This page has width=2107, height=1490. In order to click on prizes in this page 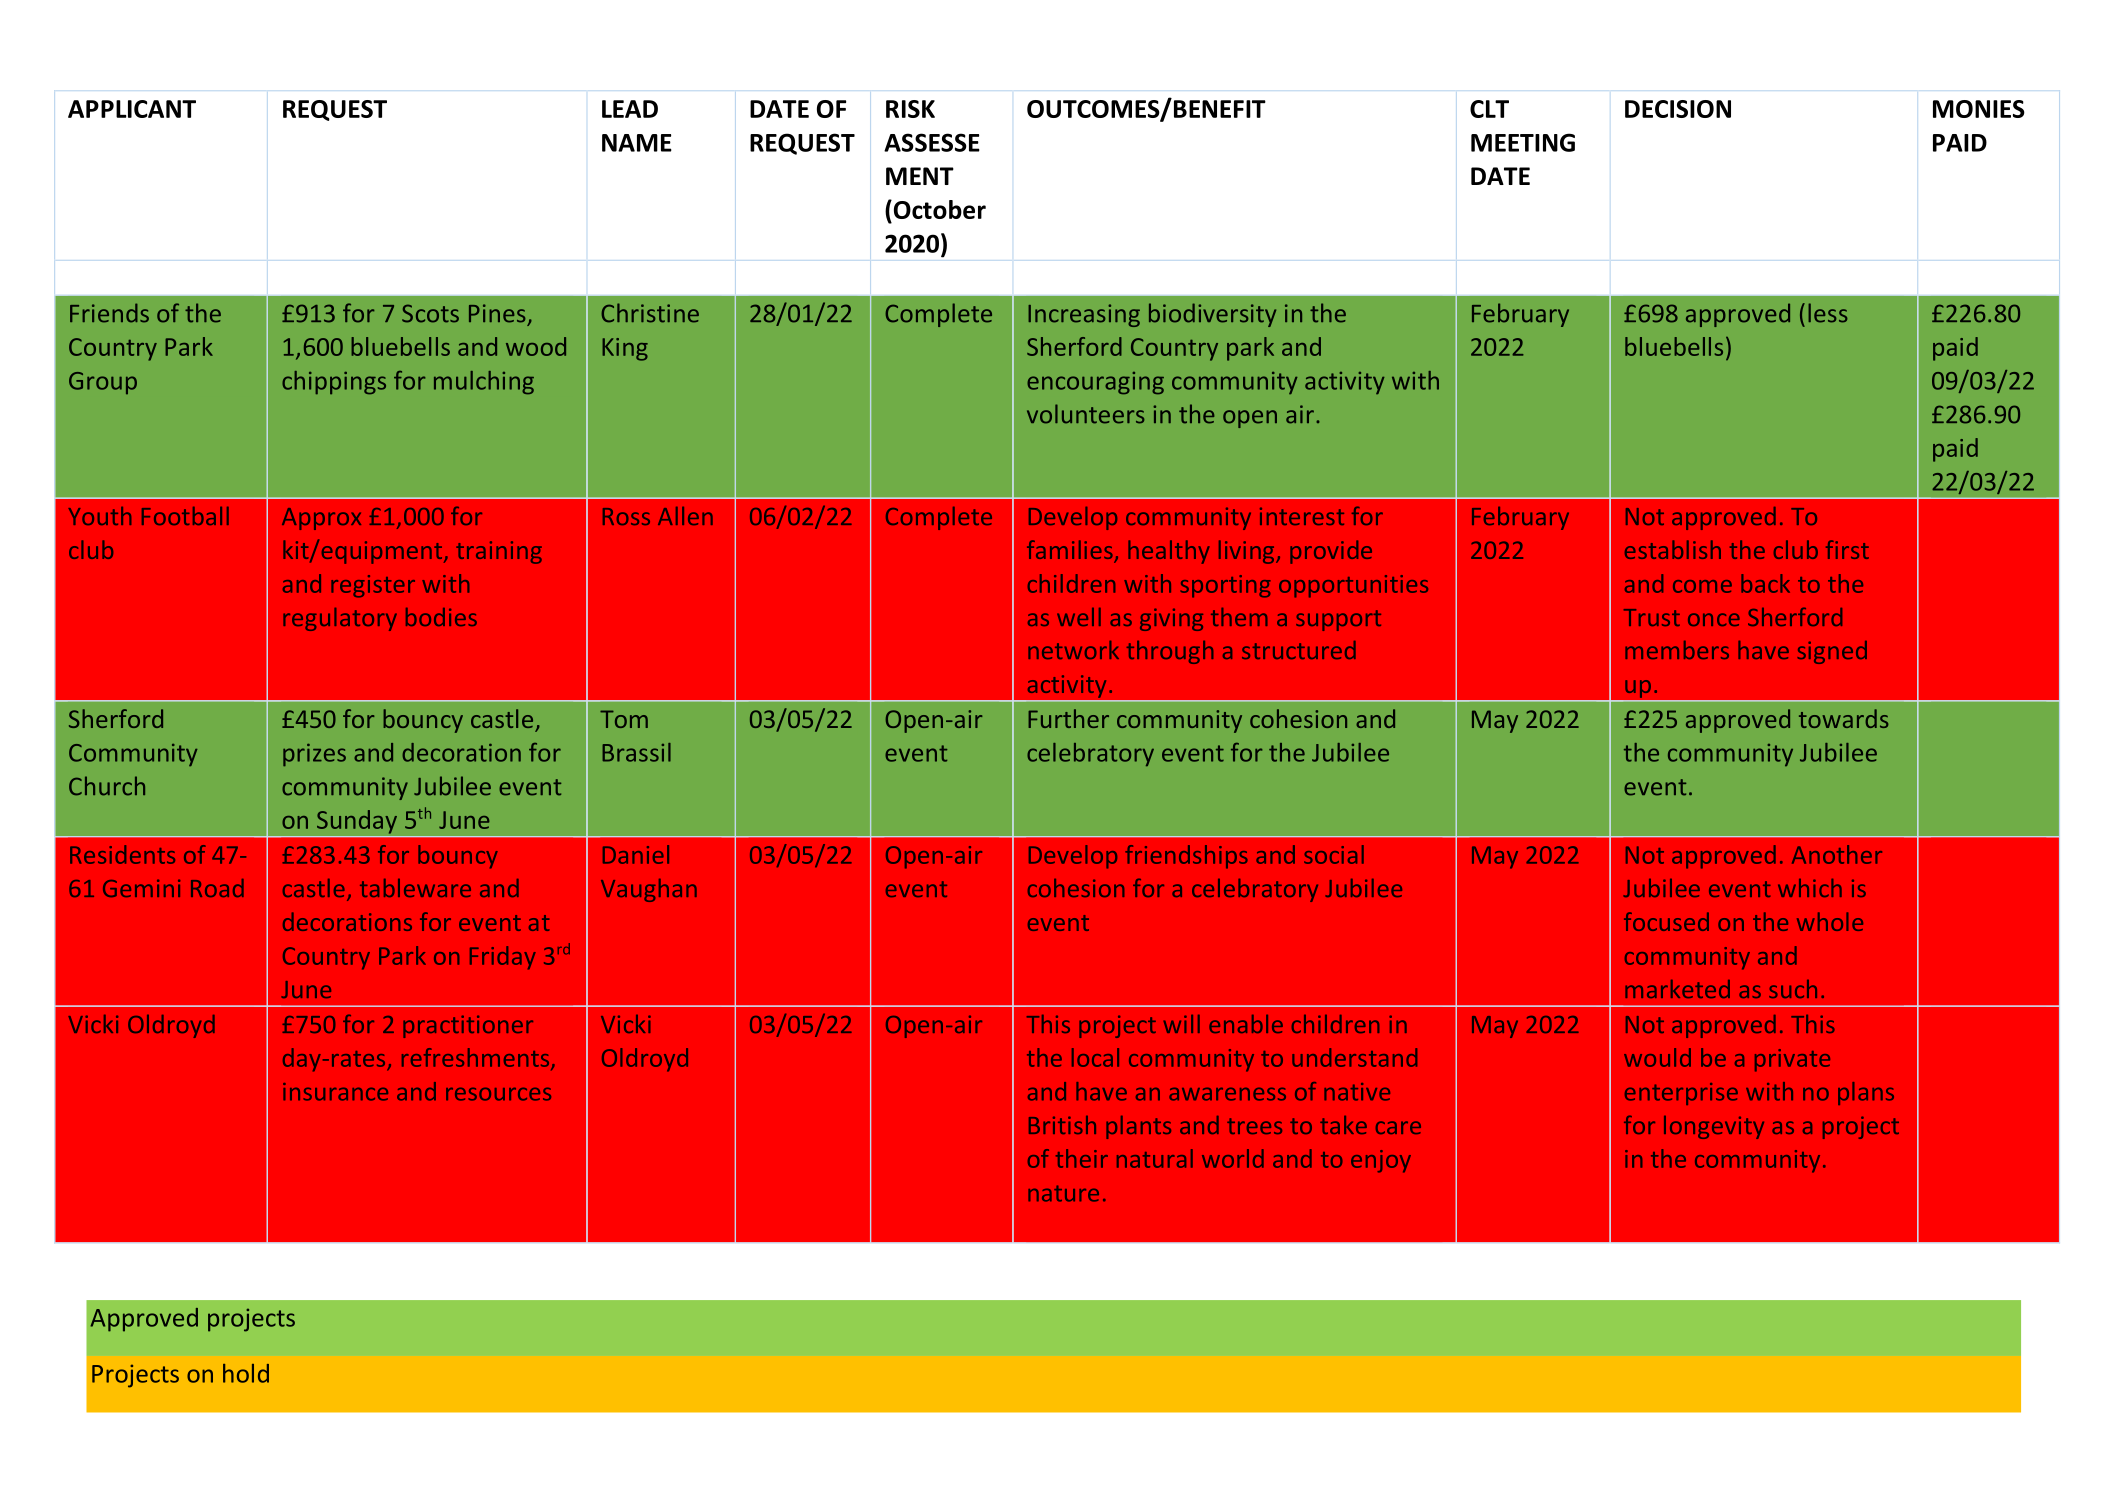, I will do `click(314, 755)`.
